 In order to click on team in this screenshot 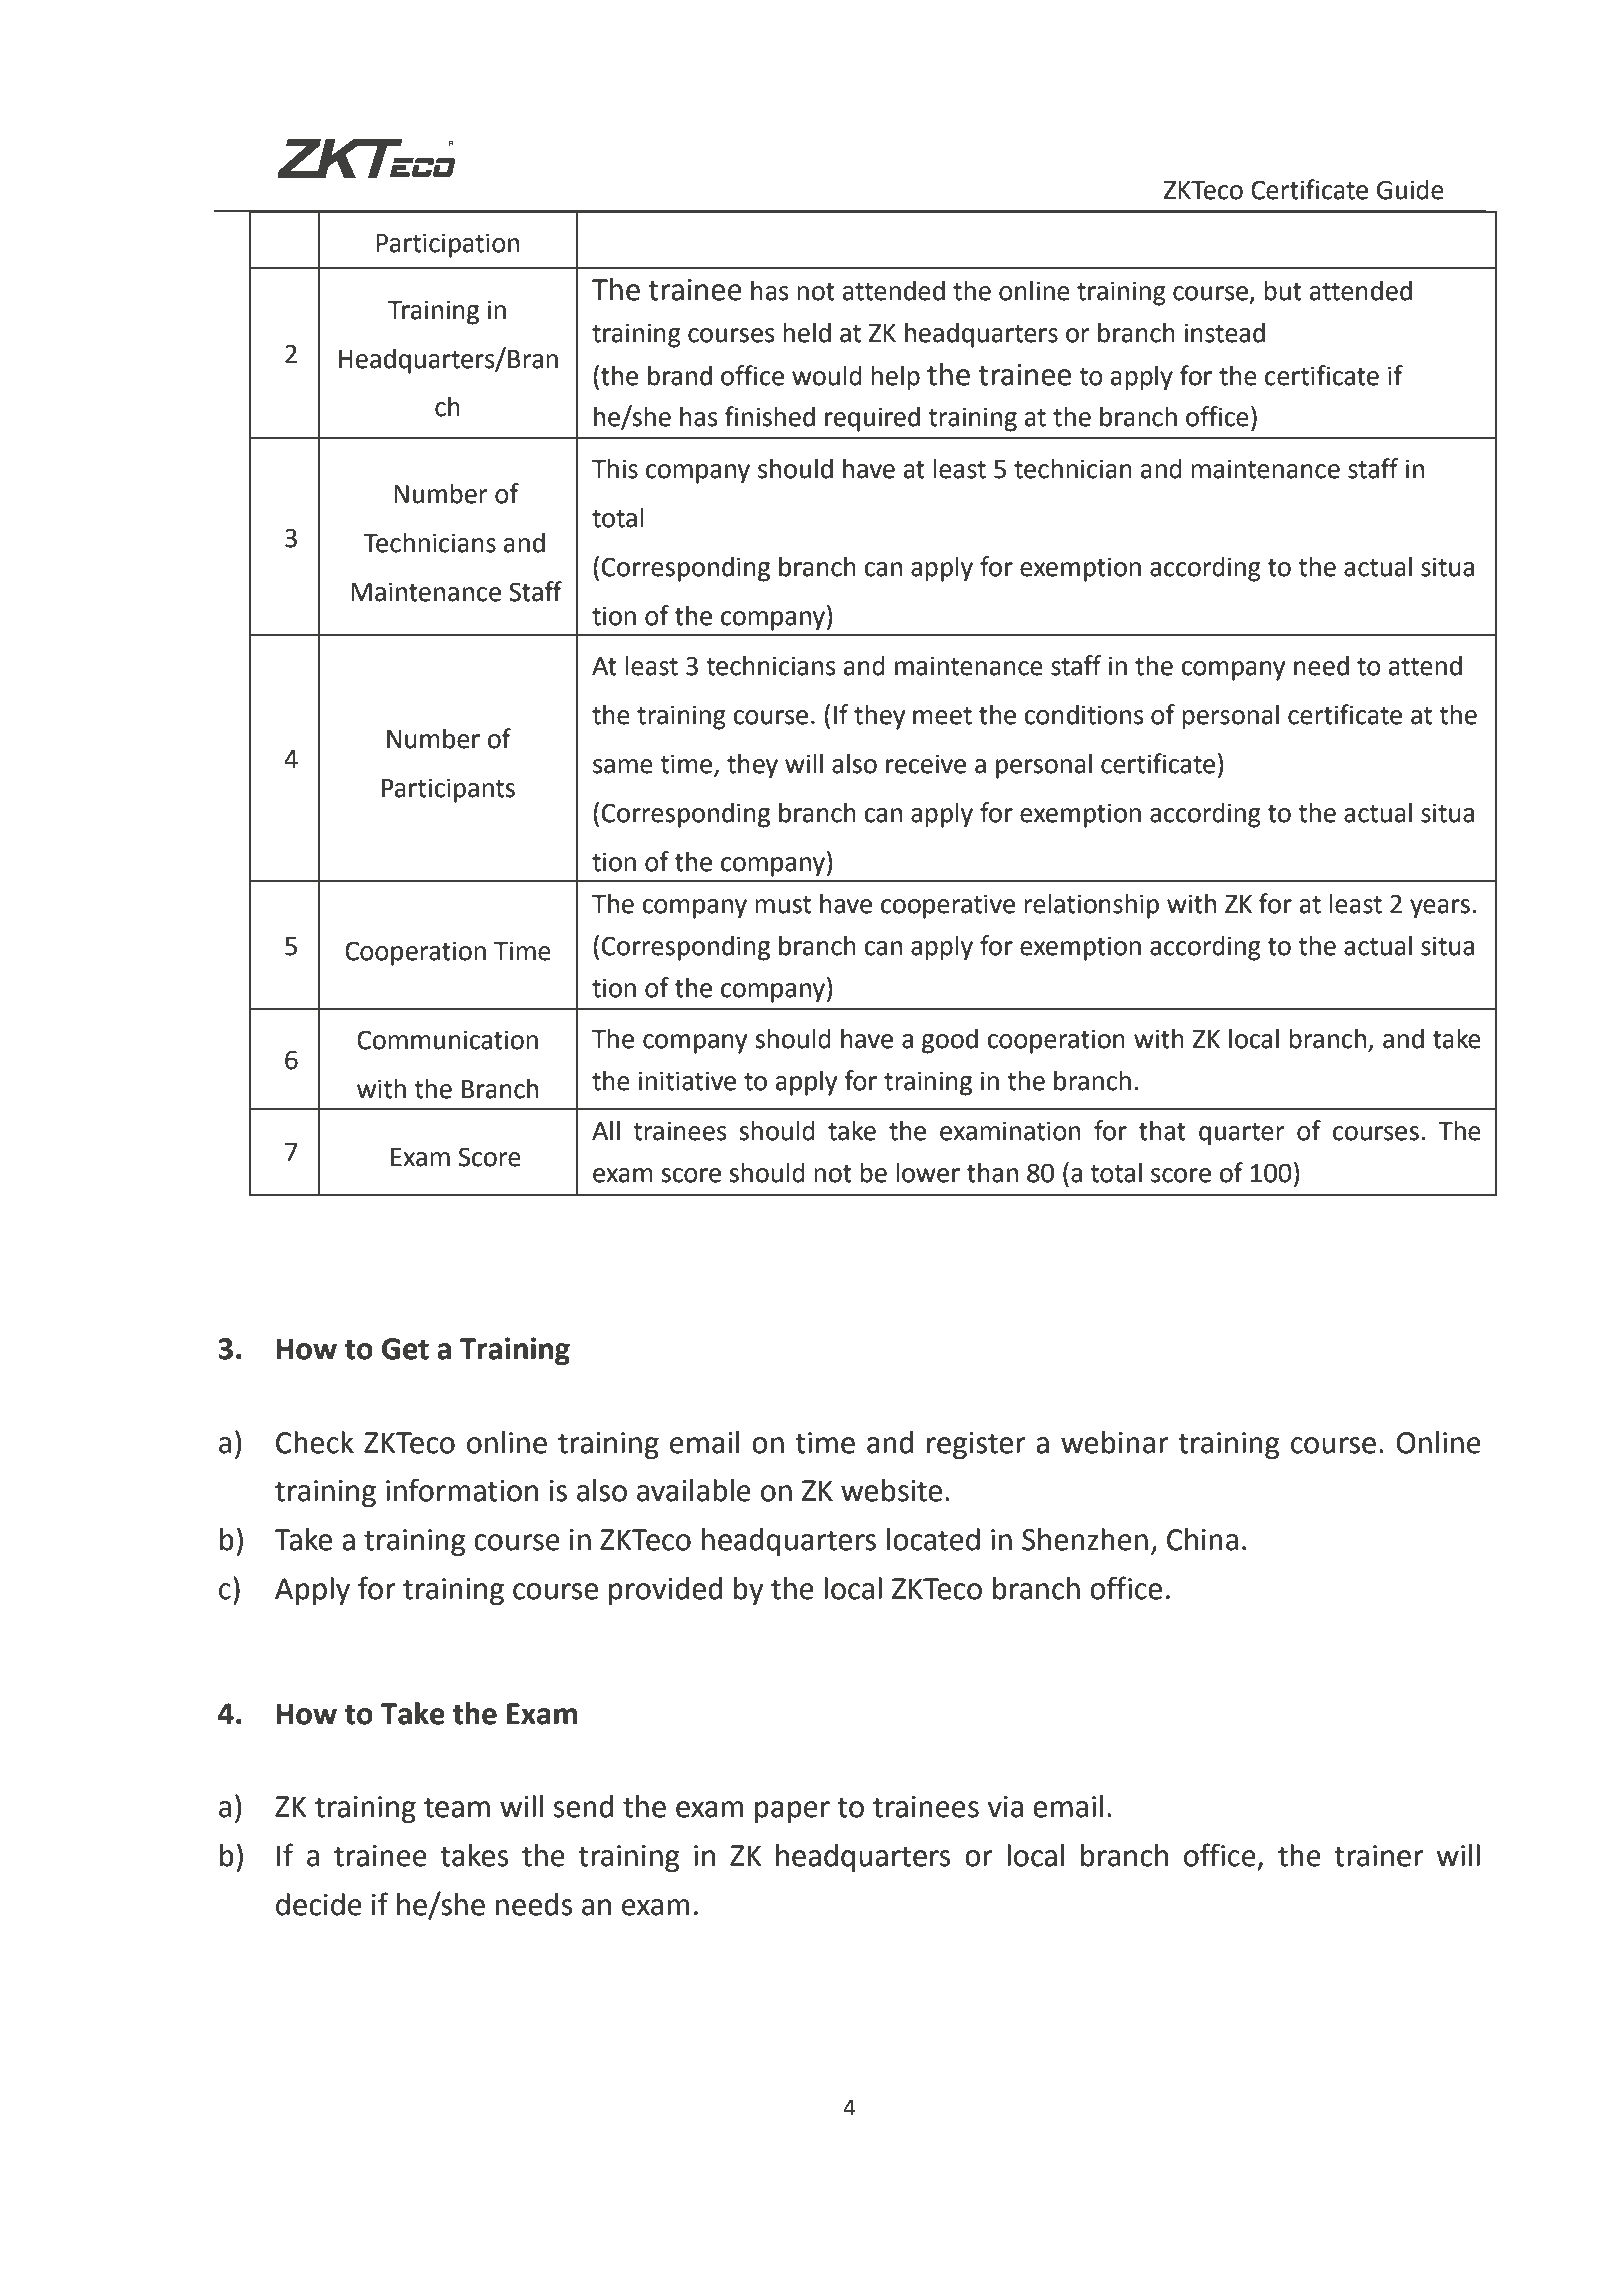, I will do `click(457, 1807)`.
